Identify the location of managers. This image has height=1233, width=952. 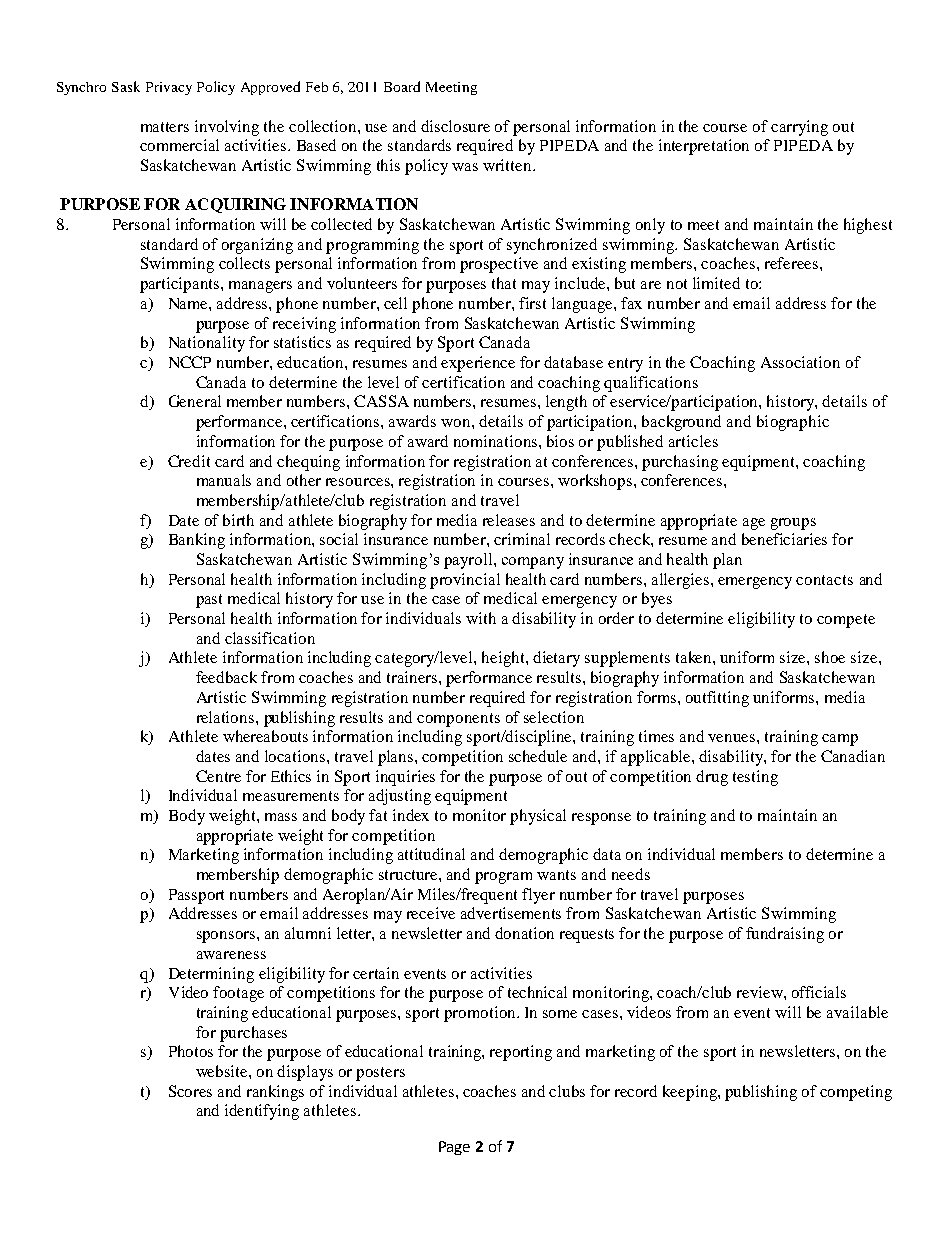
(260, 287).
